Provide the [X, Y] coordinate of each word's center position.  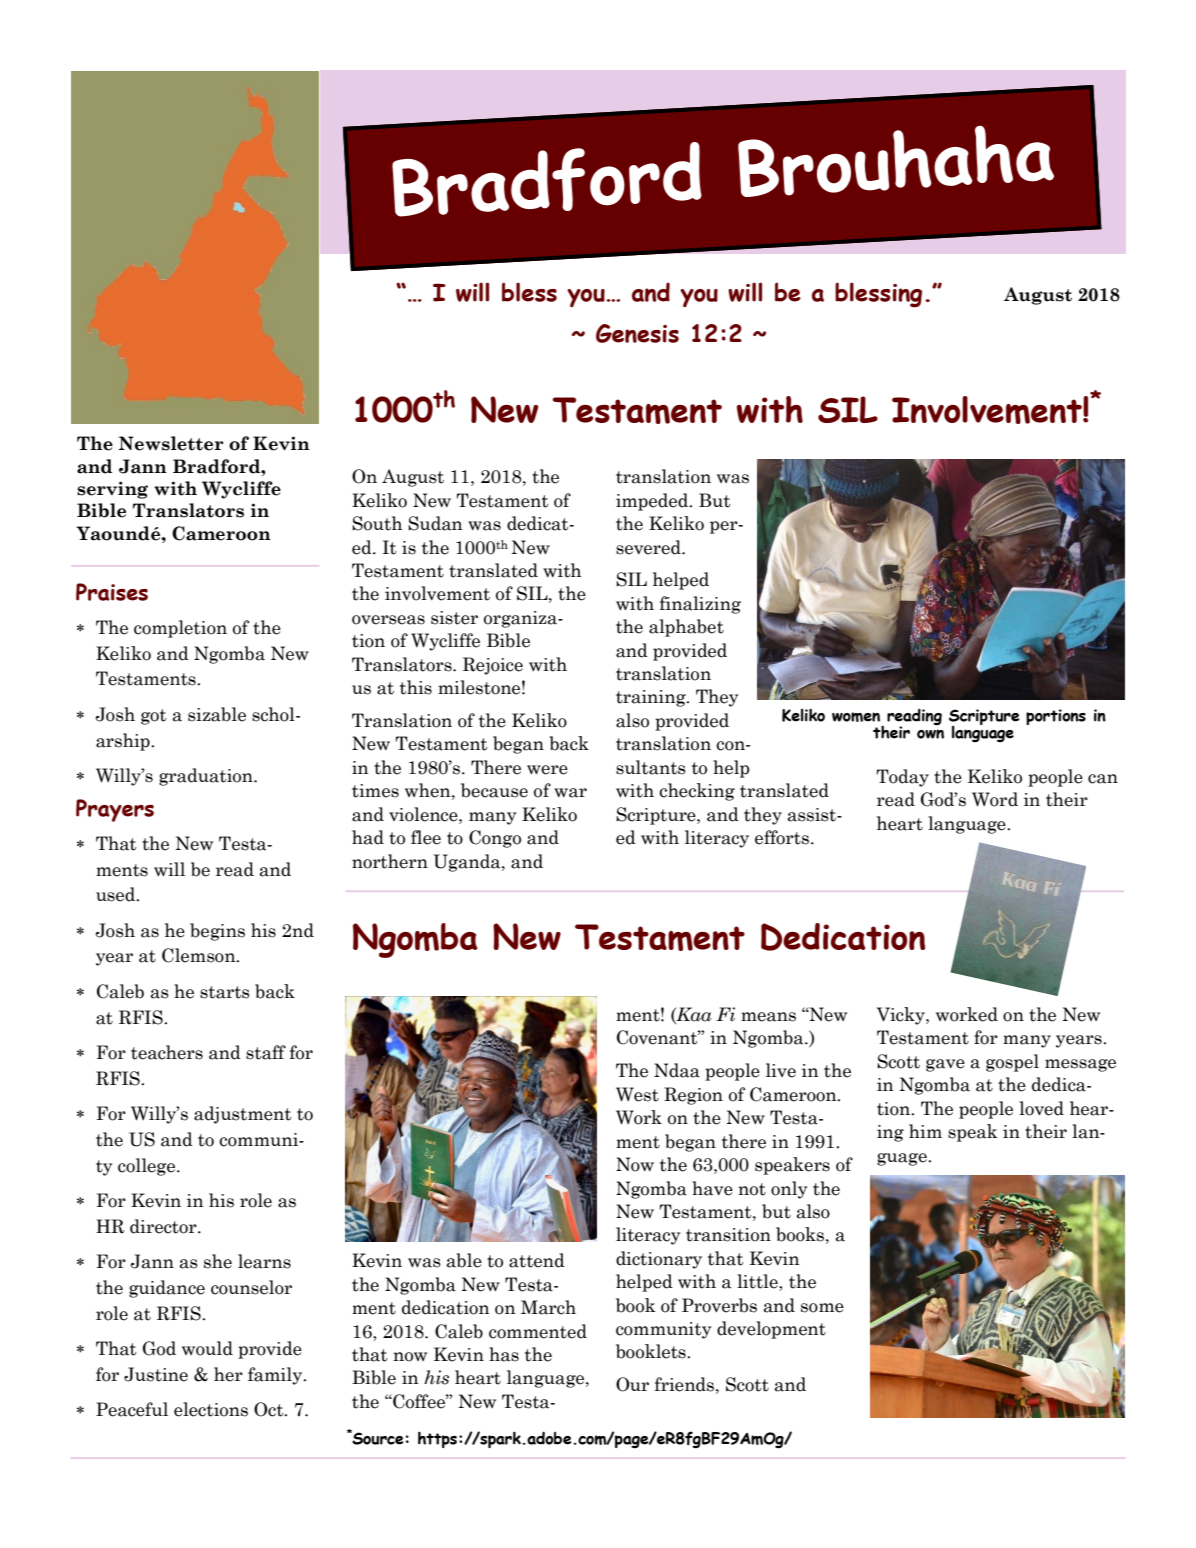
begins [217, 932]
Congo [495, 839]
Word [995, 799]
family [276, 1376]
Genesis [637, 333]
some [822, 1308]
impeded [653, 502]
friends [684, 1384]
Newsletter [171, 443]
